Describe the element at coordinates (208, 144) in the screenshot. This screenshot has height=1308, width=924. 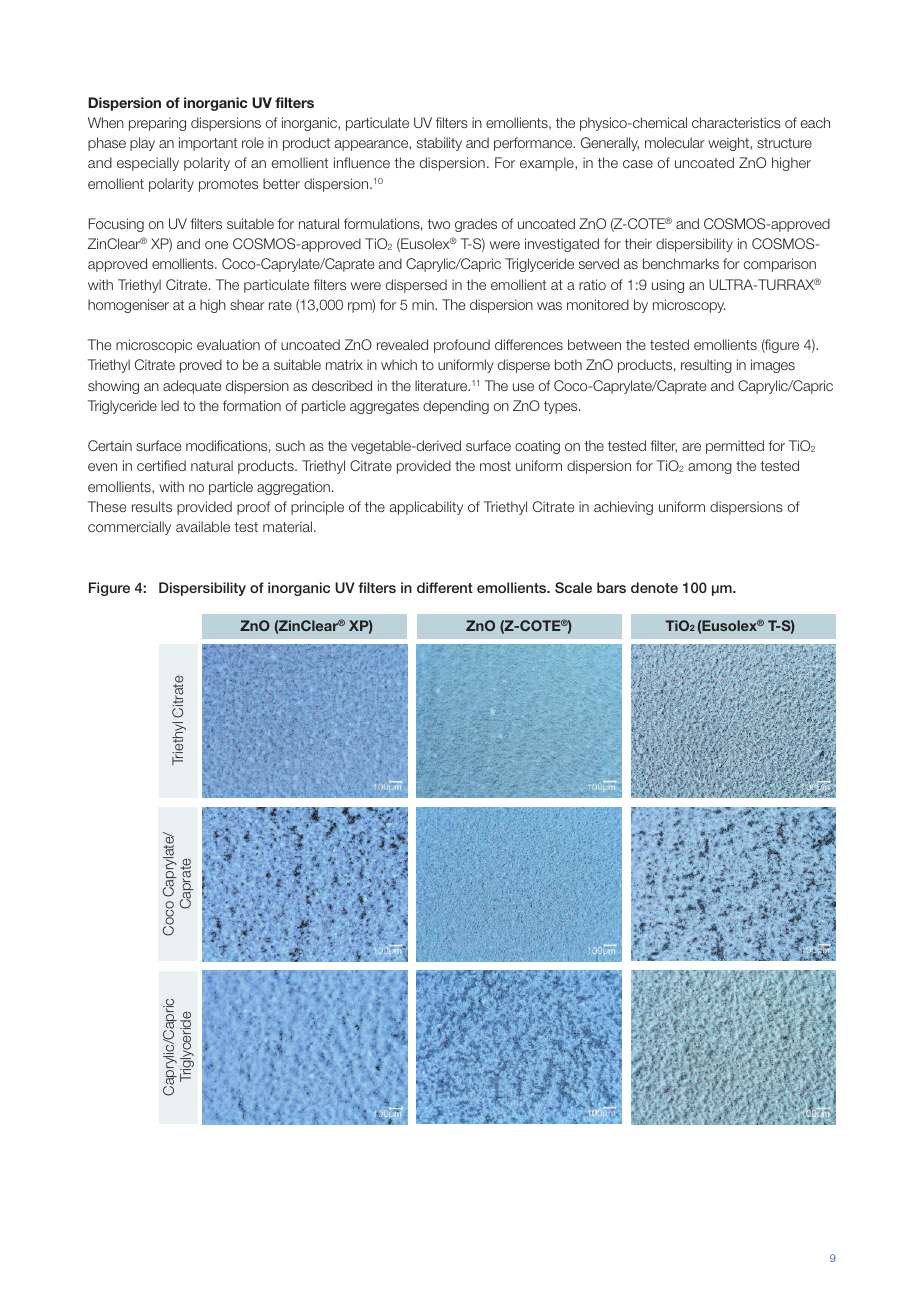
I see `important` at that location.
